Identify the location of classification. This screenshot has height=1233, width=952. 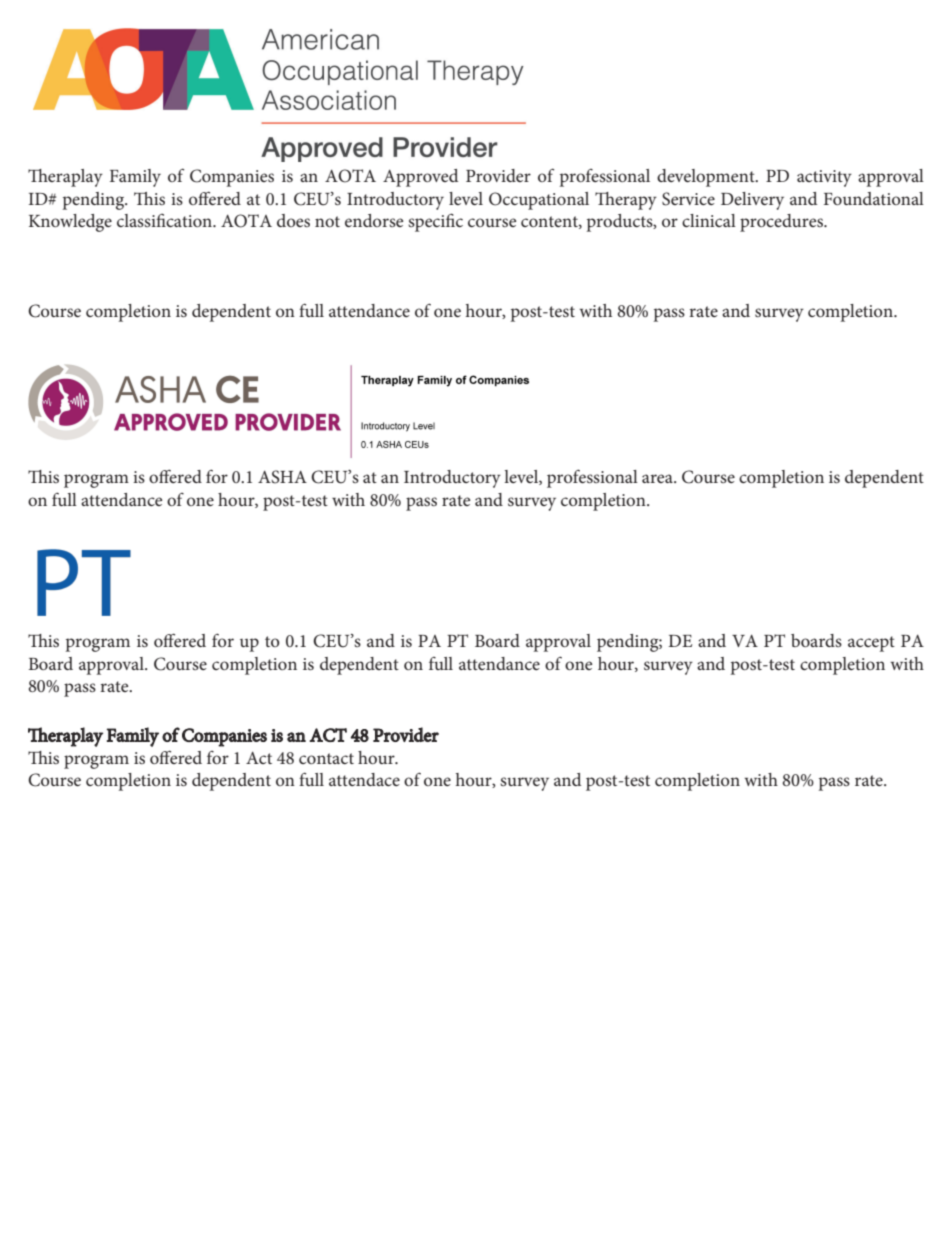
(166, 220).
